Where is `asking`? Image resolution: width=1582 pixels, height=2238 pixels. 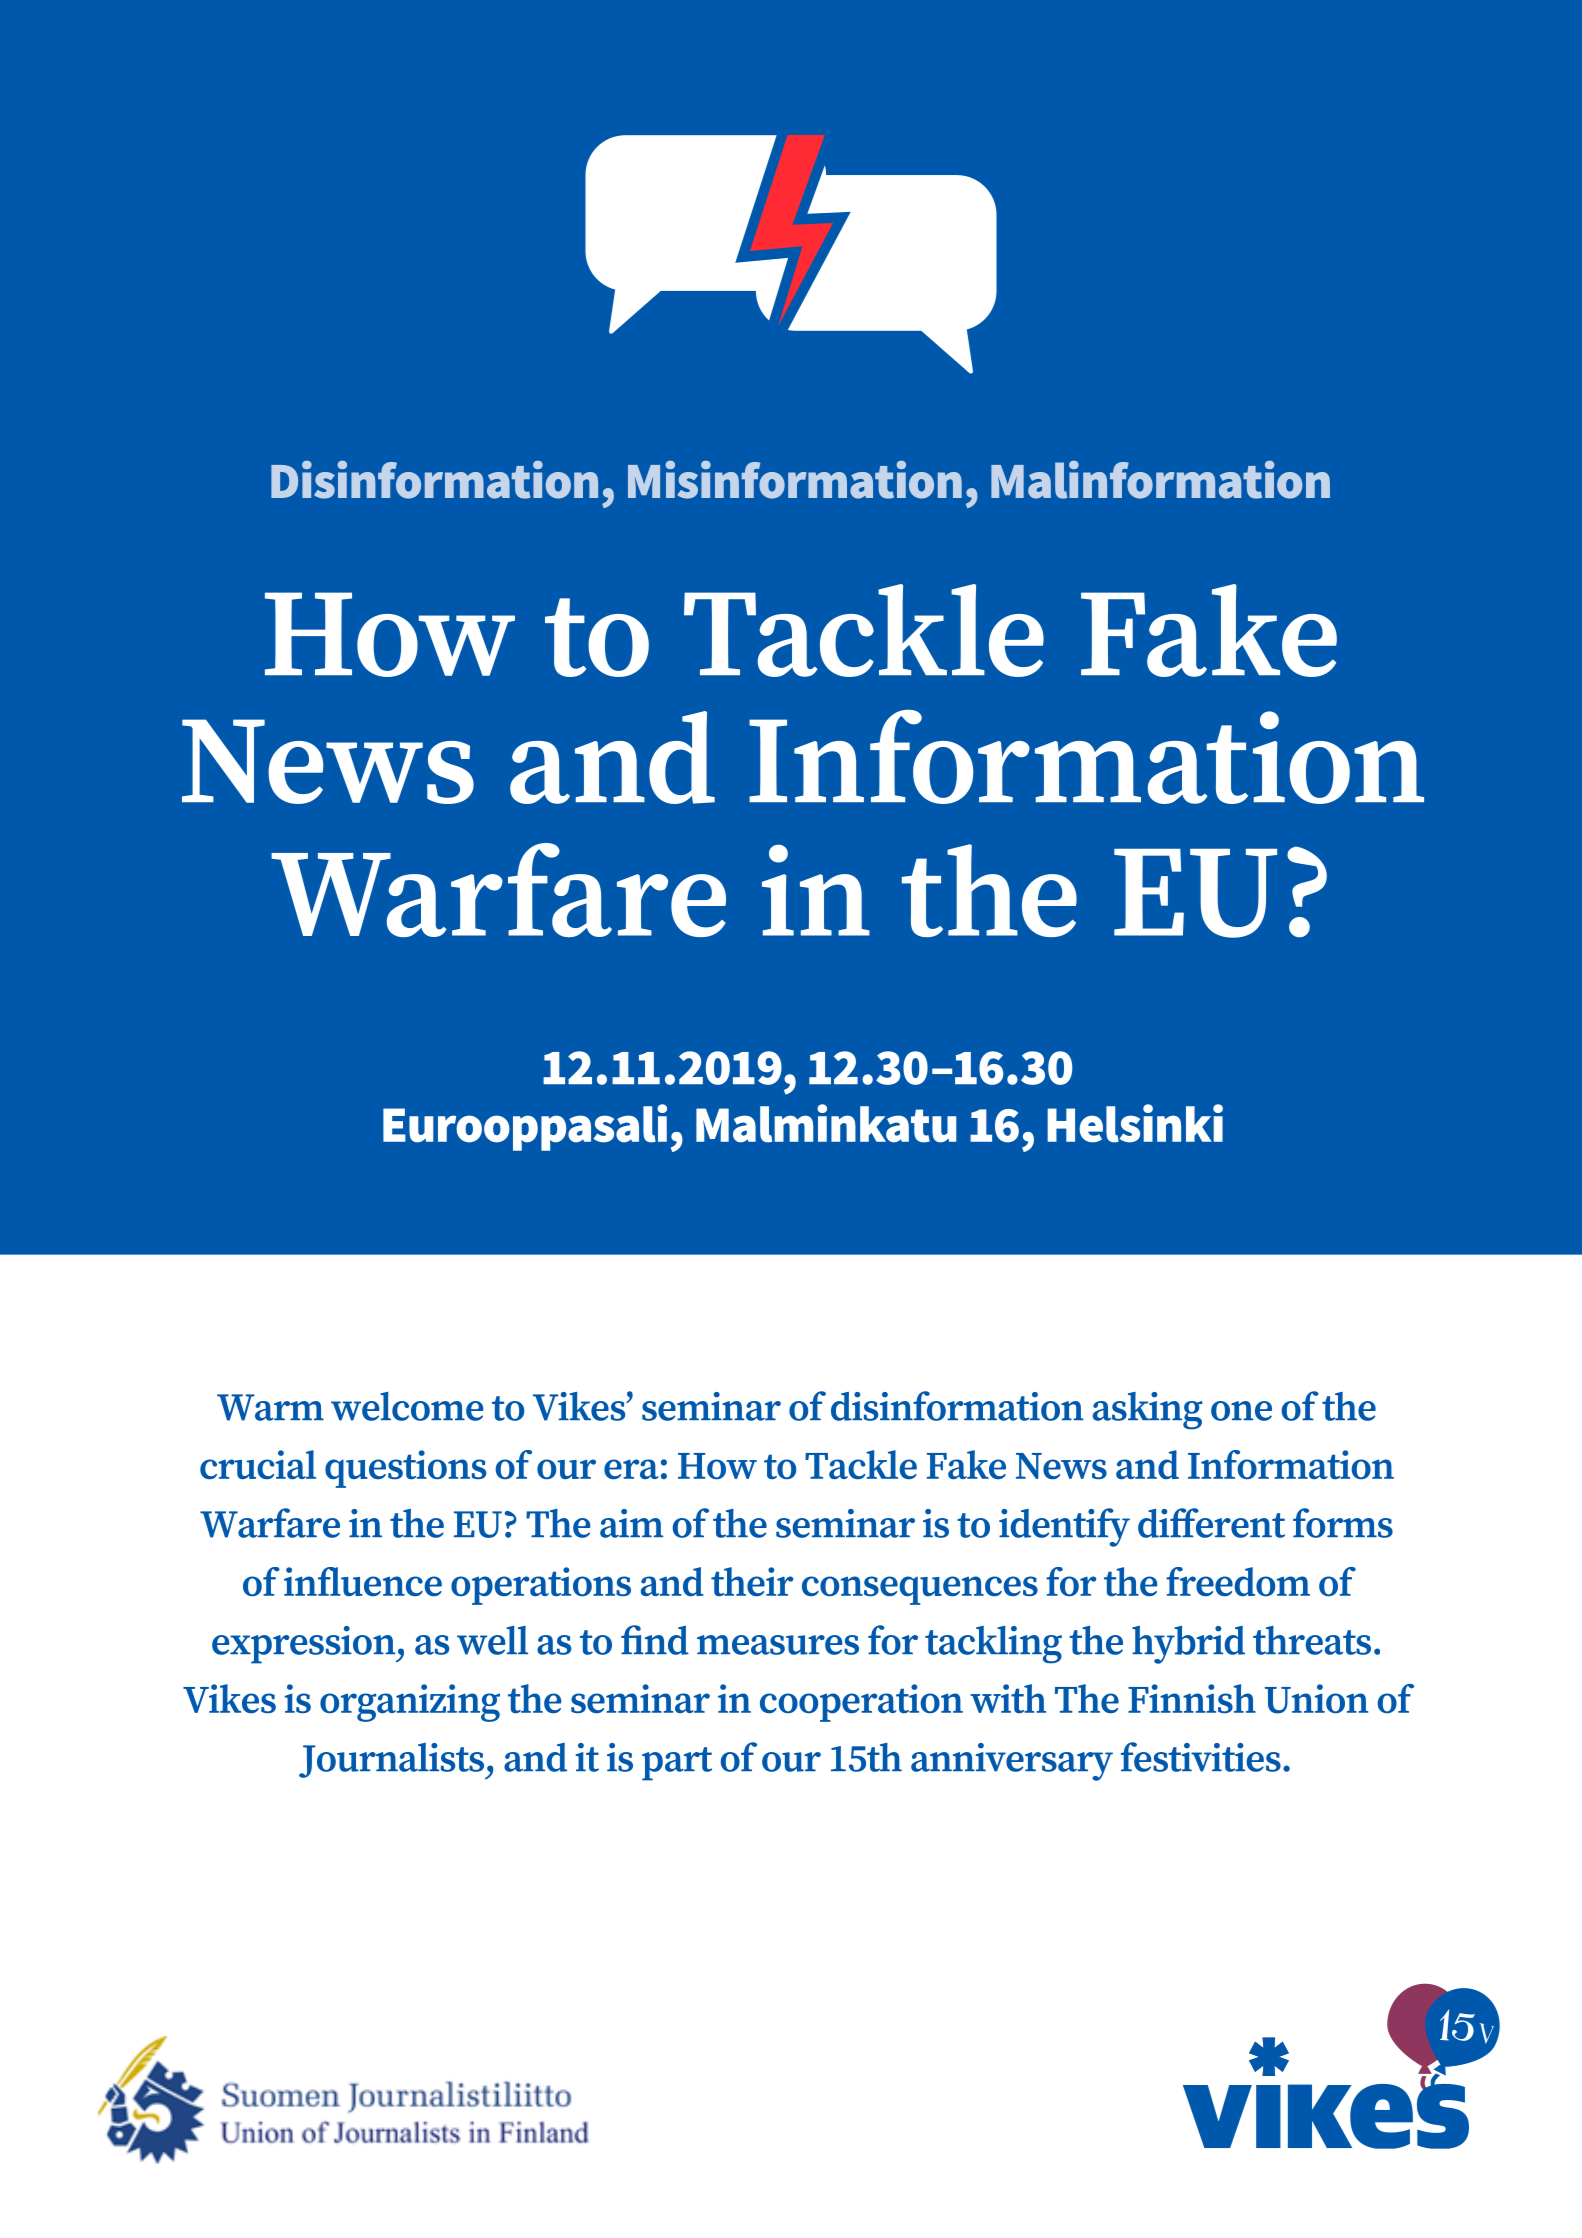
asking is located at coordinates (1147, 1411).
